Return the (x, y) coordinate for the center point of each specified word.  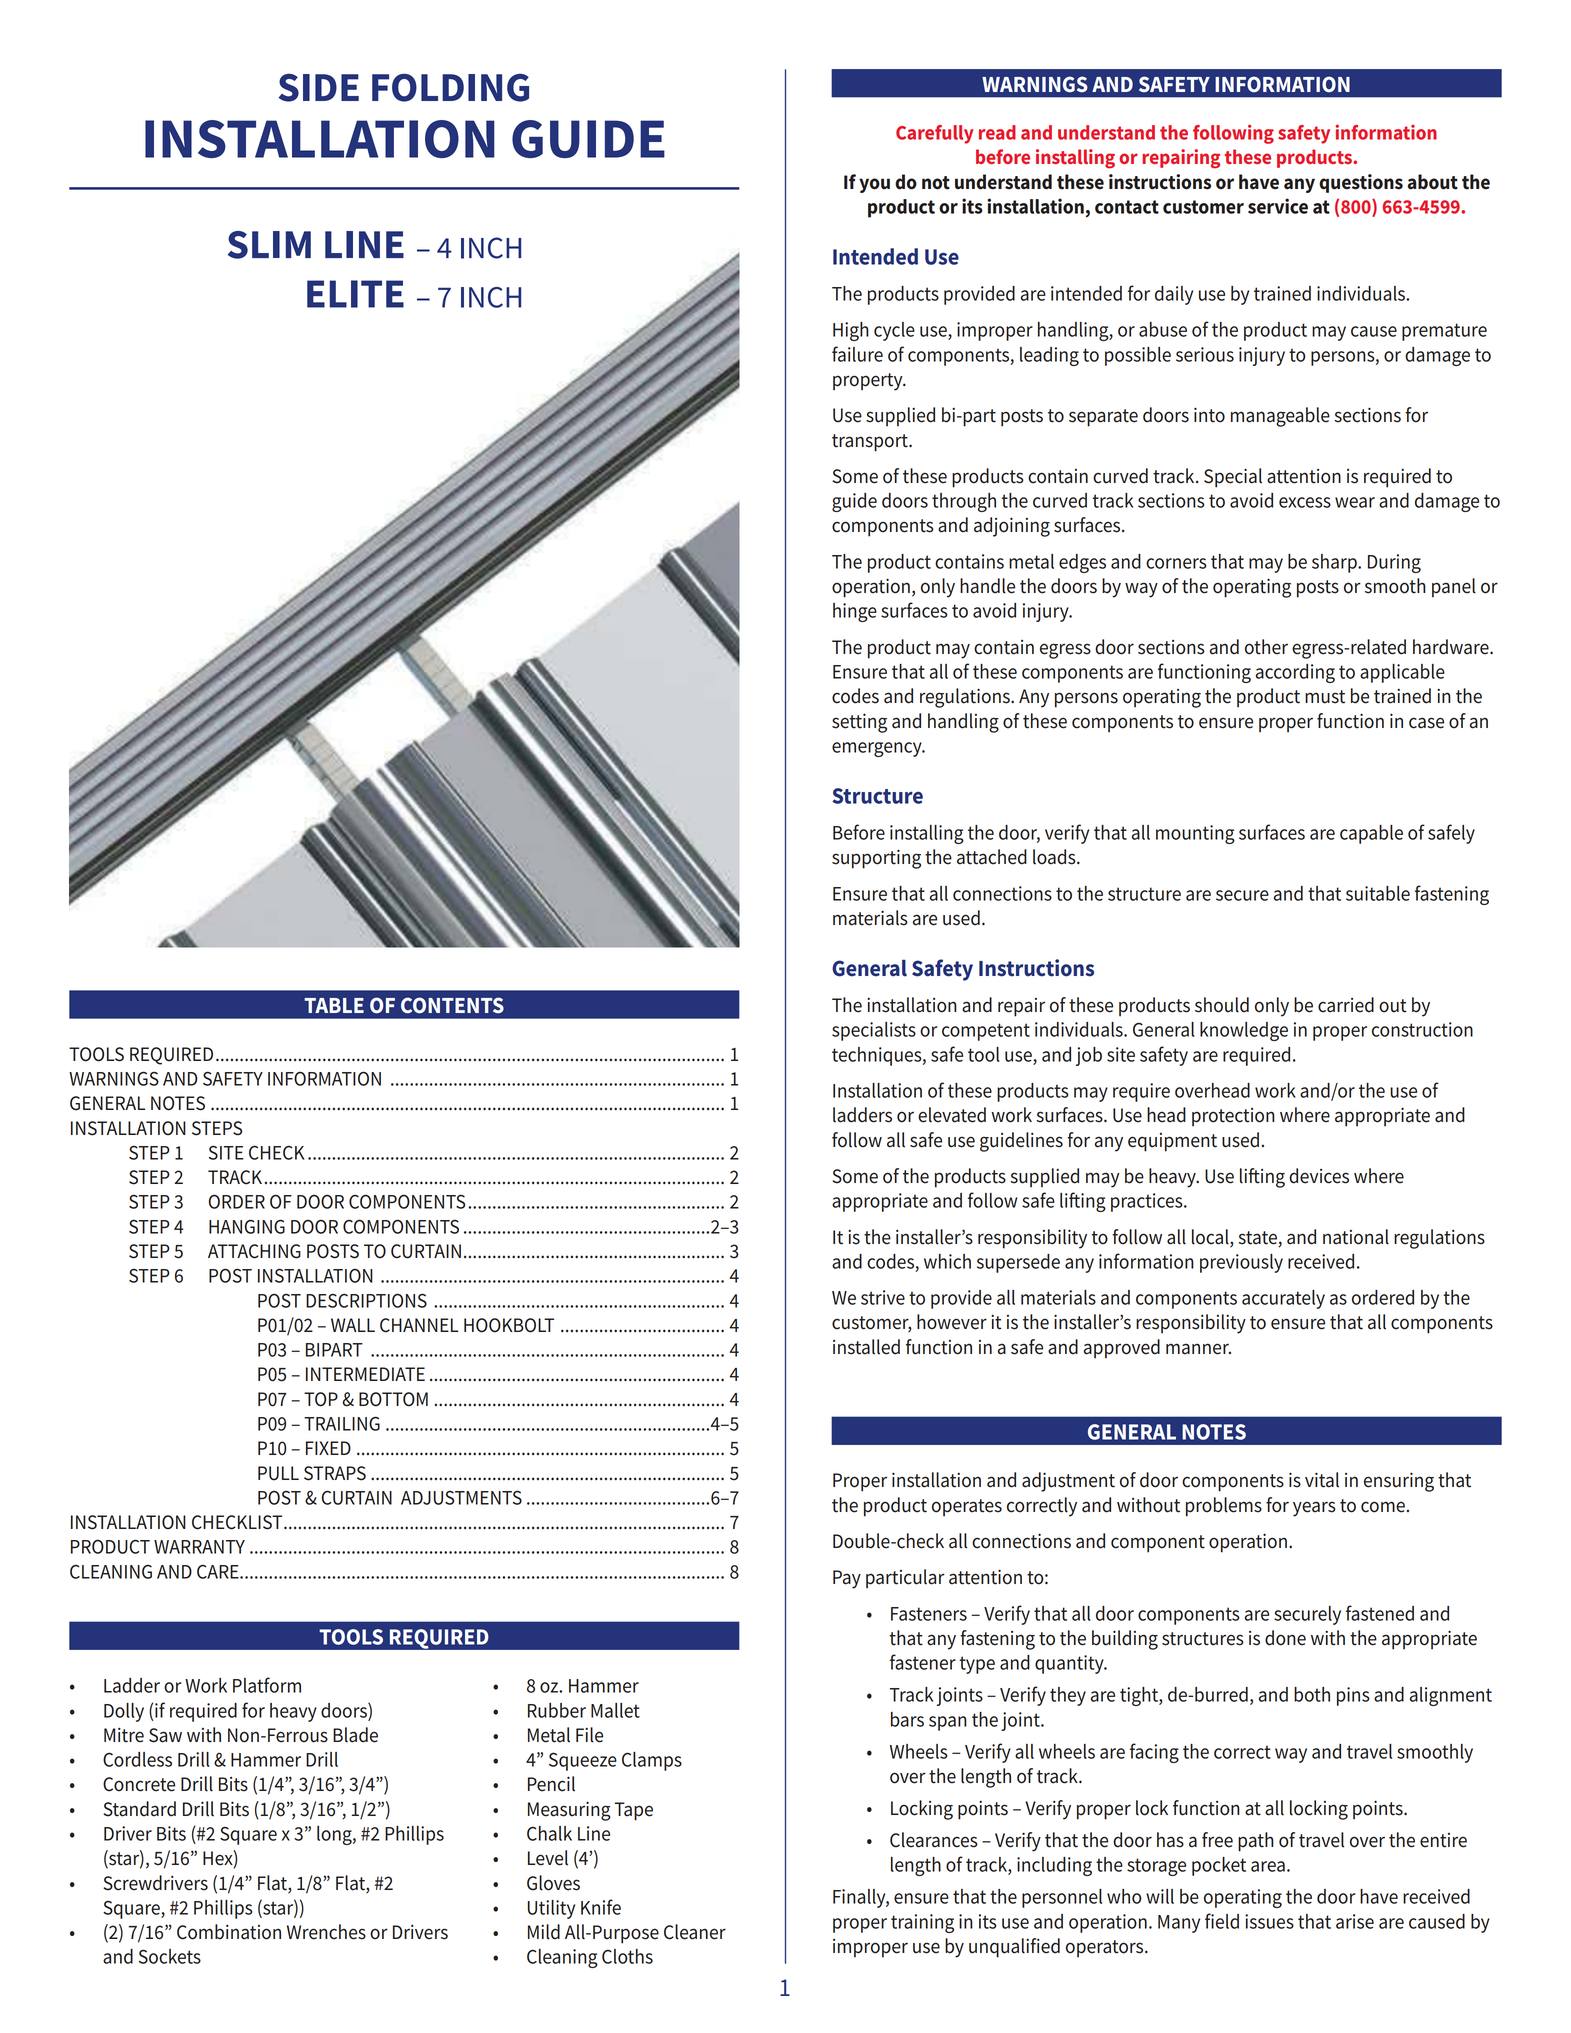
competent (986, 1032)
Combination (229, 1932)
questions (1361, 183)
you (874, 185)
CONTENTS (452, 1005)
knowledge (1244, 1031)
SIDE (319, 87)
